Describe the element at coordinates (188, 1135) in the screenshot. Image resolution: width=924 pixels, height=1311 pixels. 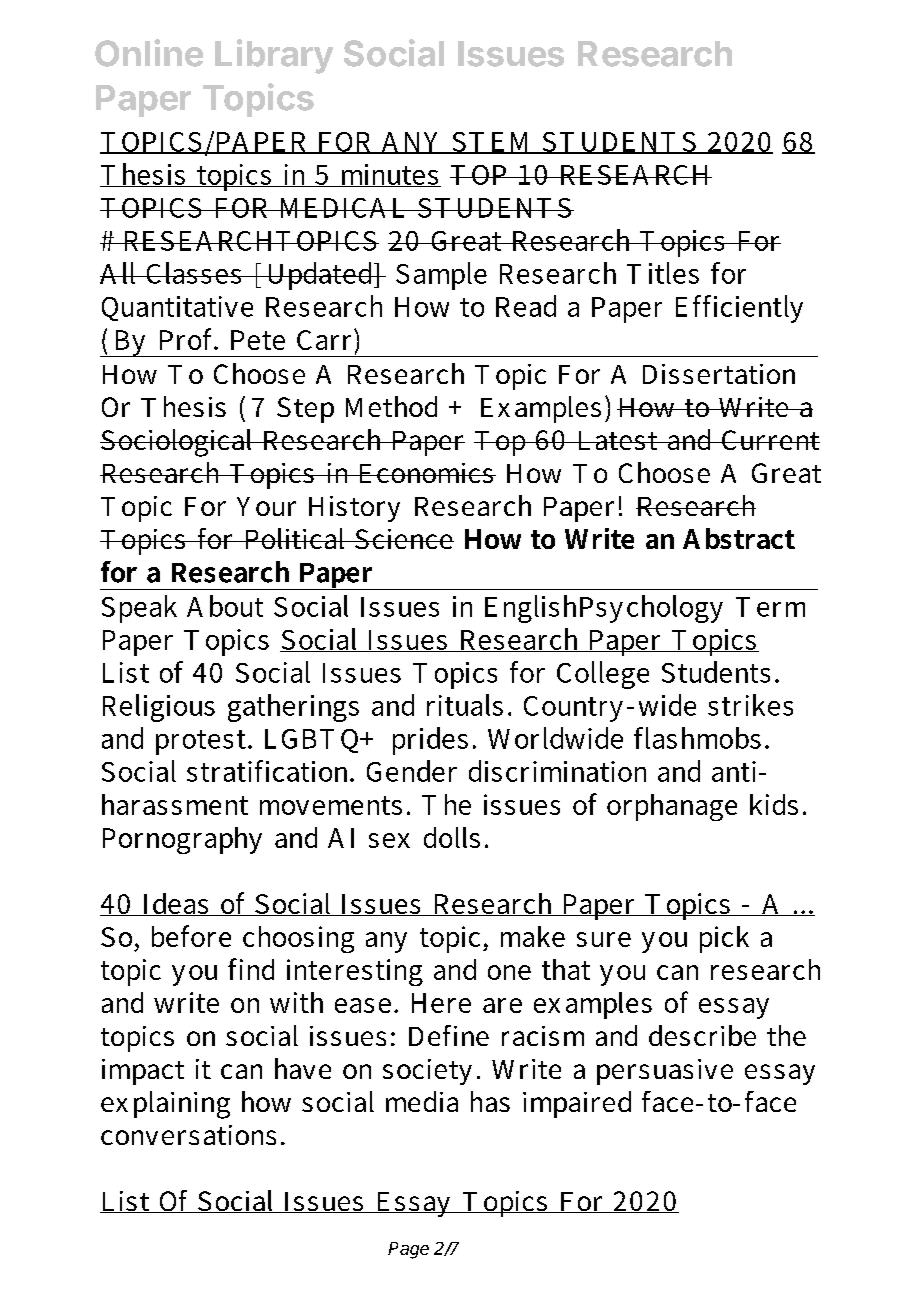
I see `conversations` at that location.
